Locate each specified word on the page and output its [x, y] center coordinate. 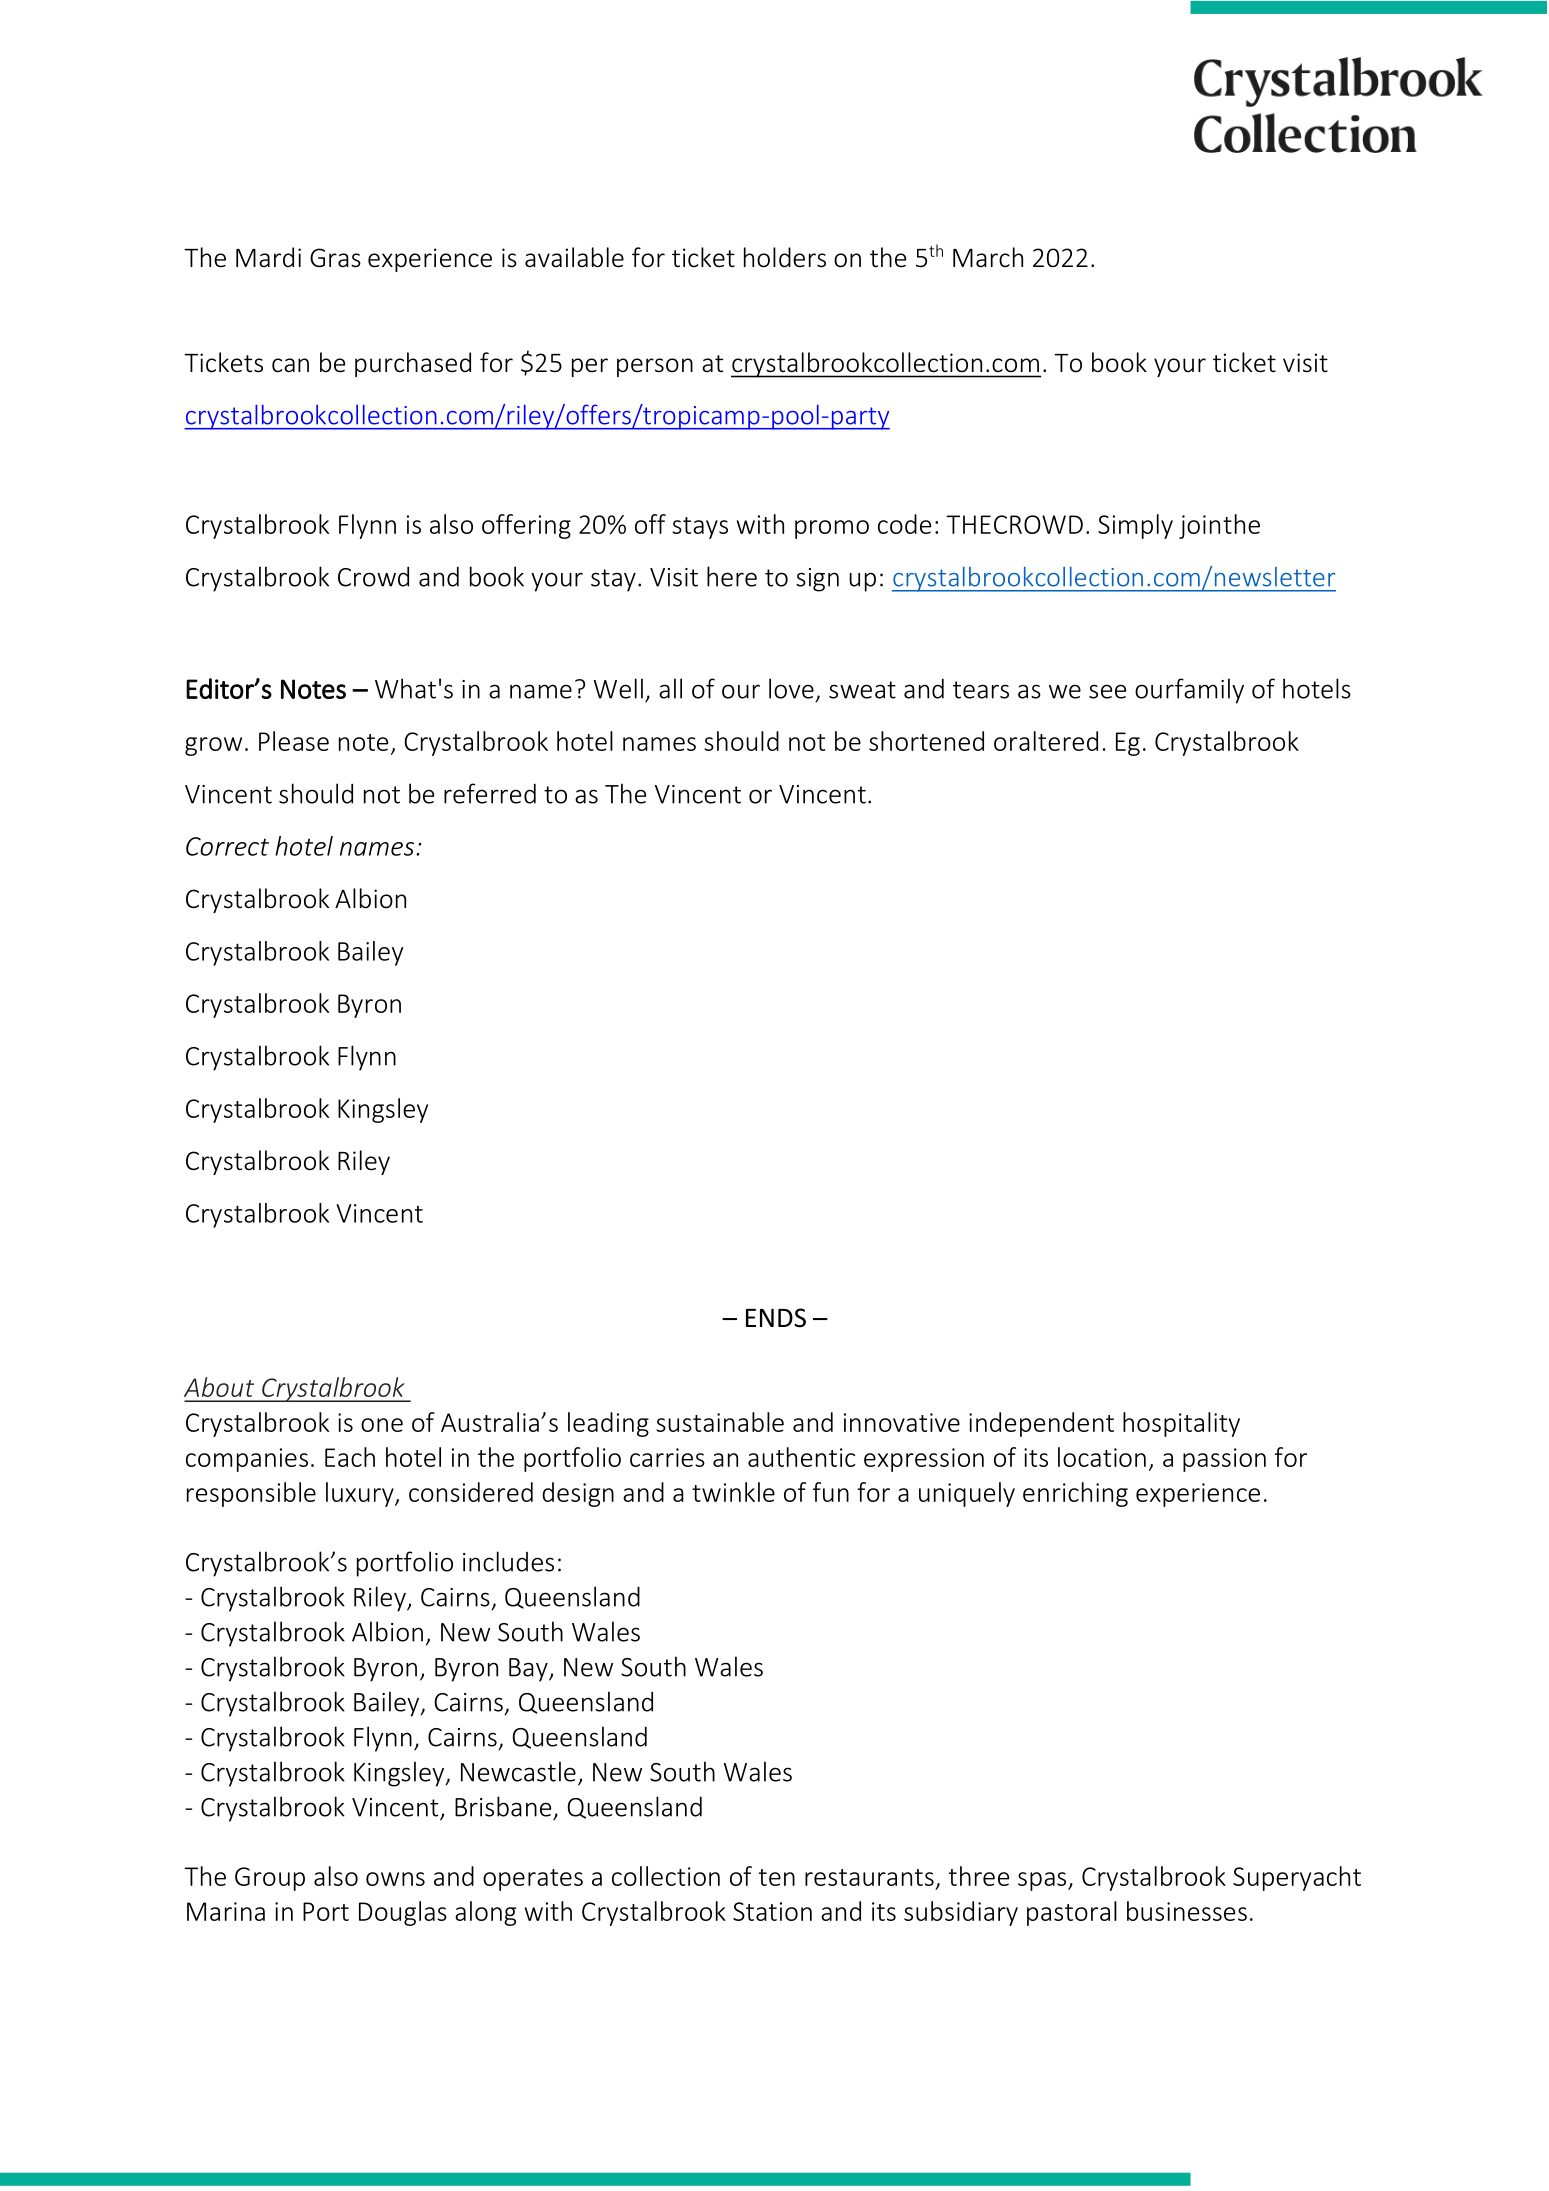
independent [1041, 1424]
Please [294, 741]
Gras [335, 258]
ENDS [776, 1318]
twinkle [733, 1492]
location [1102, 1457]
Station [772, 1911]
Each [350, 1457]
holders [785, 257]
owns [395, 1879]
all [670, 688]
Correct [227, 846]
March [988, 257]
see [1107, 691]
